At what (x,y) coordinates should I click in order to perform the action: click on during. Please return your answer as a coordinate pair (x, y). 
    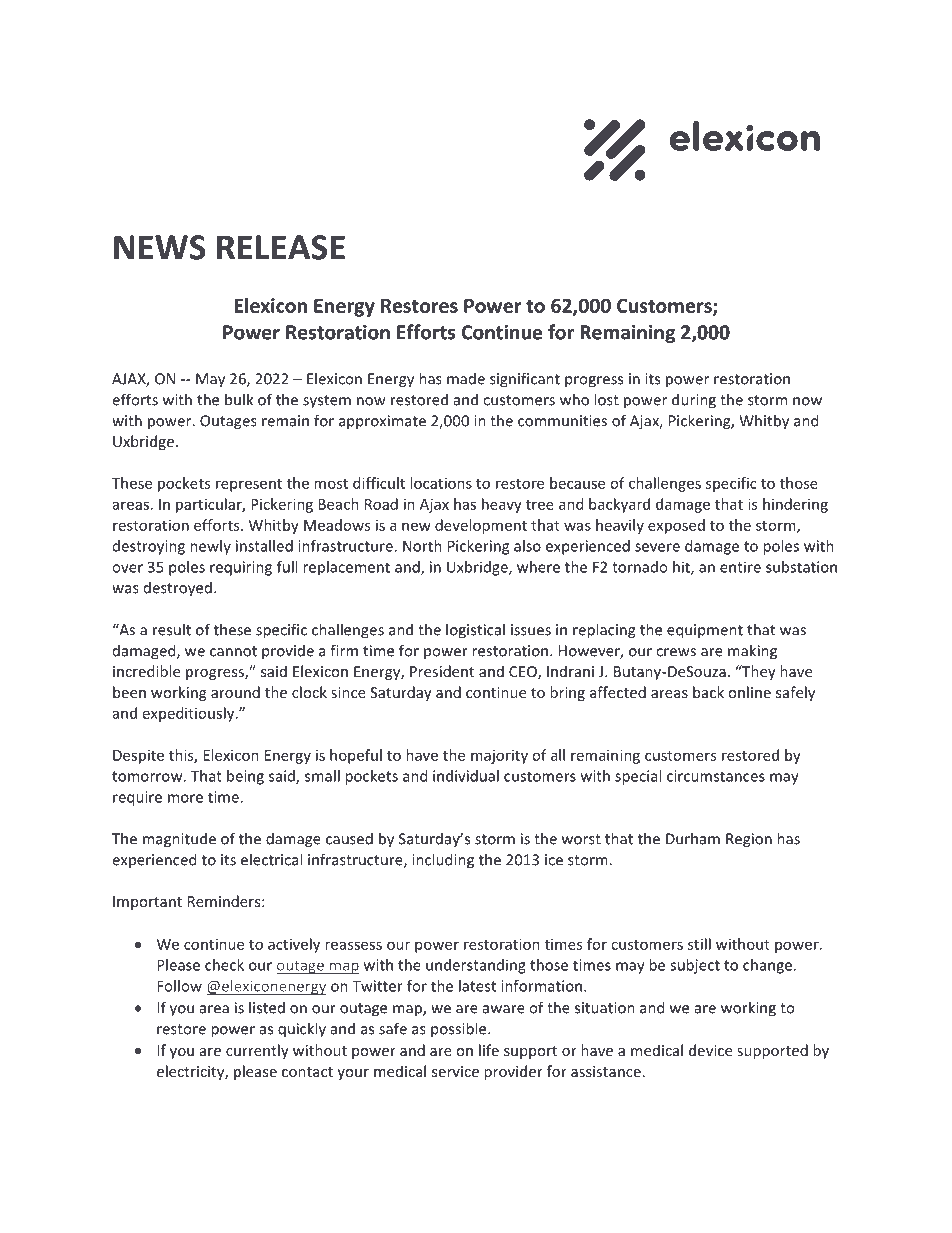
    Looking at the image, I should click on (694, 401).
